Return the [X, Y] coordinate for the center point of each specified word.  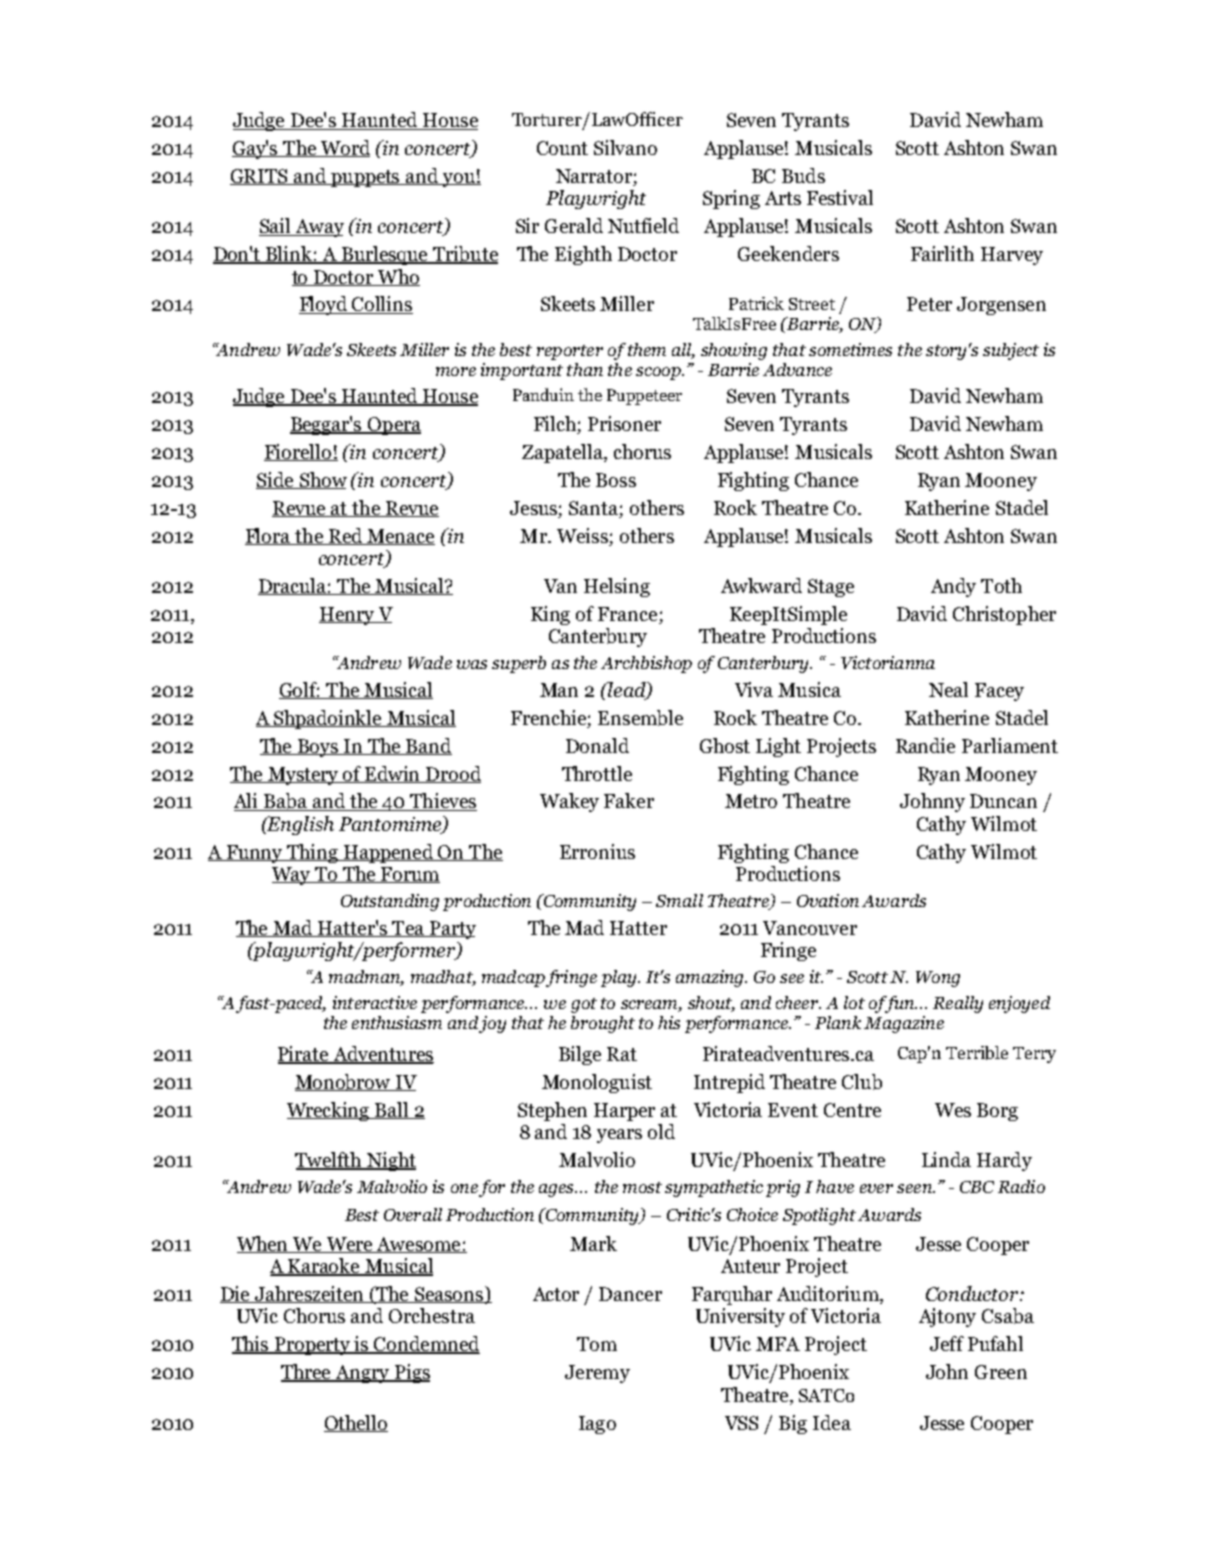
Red [345, 536]
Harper [624, 1112]
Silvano [625, 147]
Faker [629, 800]
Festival [840, 197]
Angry [363, 1374]
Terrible [977, 1053]
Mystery [303, 776]
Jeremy [597, 1374]
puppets [366, 178]
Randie [925, 745]
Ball [392, 1110]
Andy [953, 587]
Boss [616, 480]
